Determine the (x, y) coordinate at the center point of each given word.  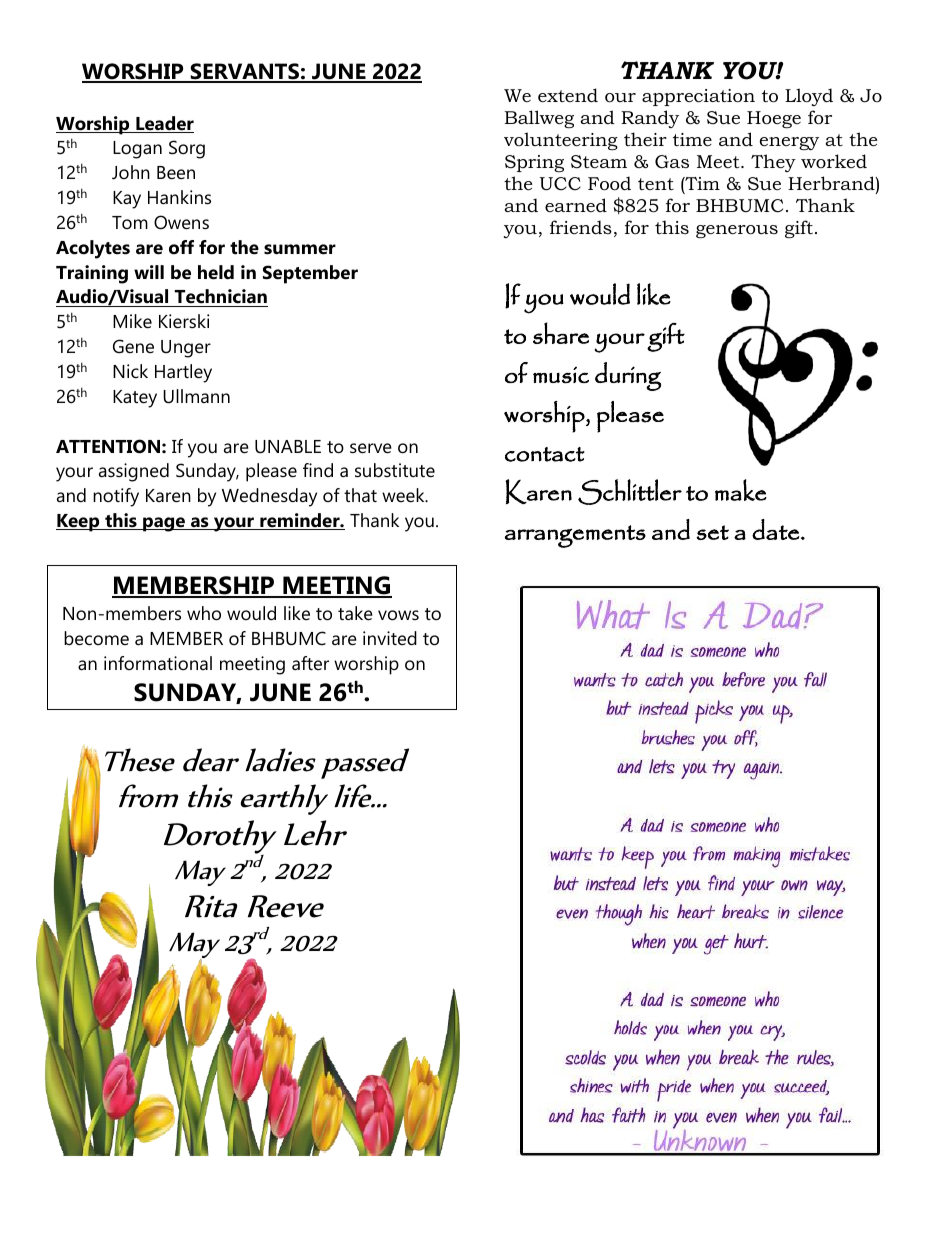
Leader (164, 124)
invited (390, 638)
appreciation (698, 97)
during (628, 376)
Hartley (183, 373)
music (561, 375)
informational (158, 663)
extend (568, 95)
